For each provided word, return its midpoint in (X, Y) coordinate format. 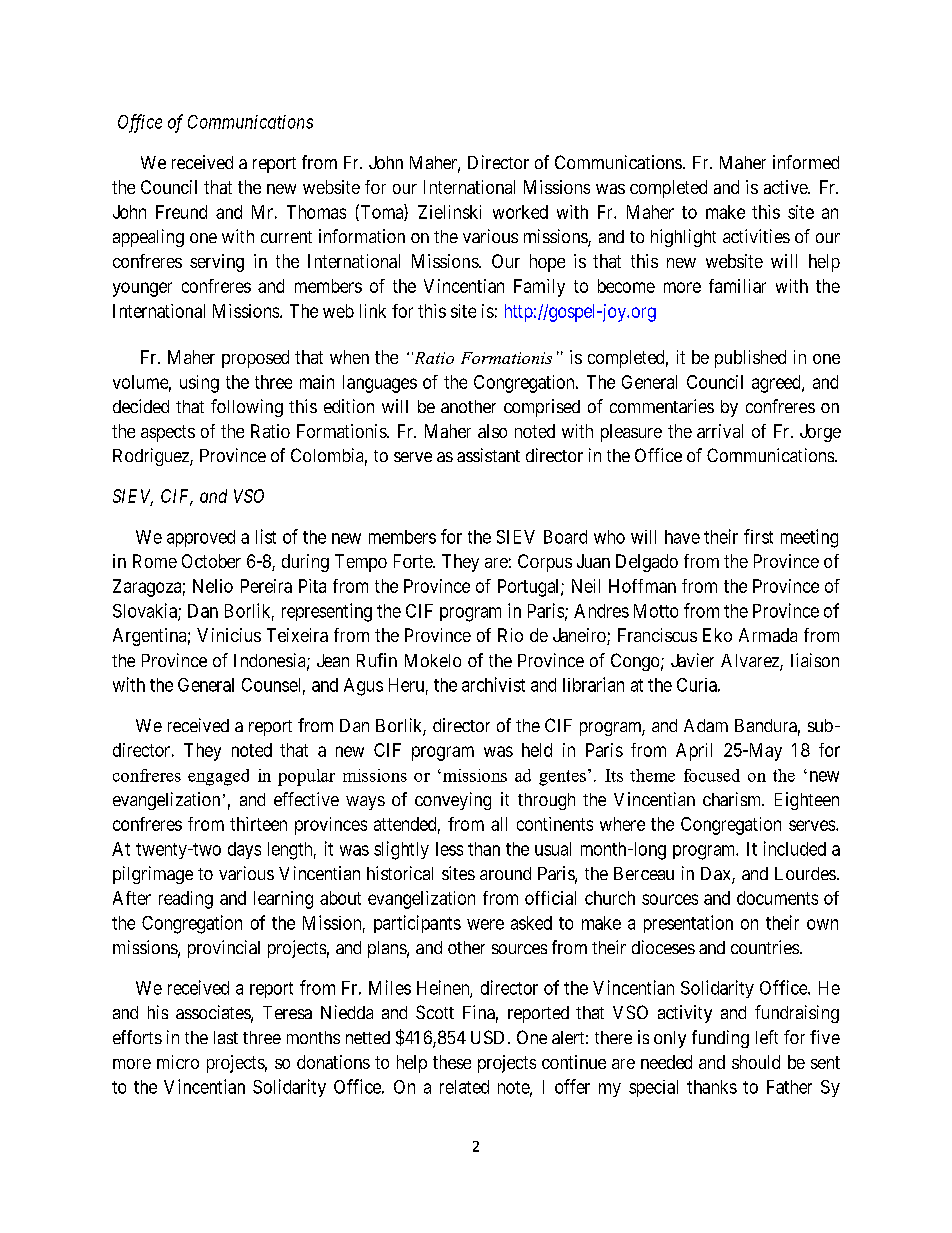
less (449, 849)
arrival (720, 431)
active (786, 187)
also (492, 431)
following (247, 408)
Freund (181, 212)
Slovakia (146, 611)
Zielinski (449, 212)
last (226, 1037)
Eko (717, 635)
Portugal (530, 588)
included (795, 848)
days (244, 850)
